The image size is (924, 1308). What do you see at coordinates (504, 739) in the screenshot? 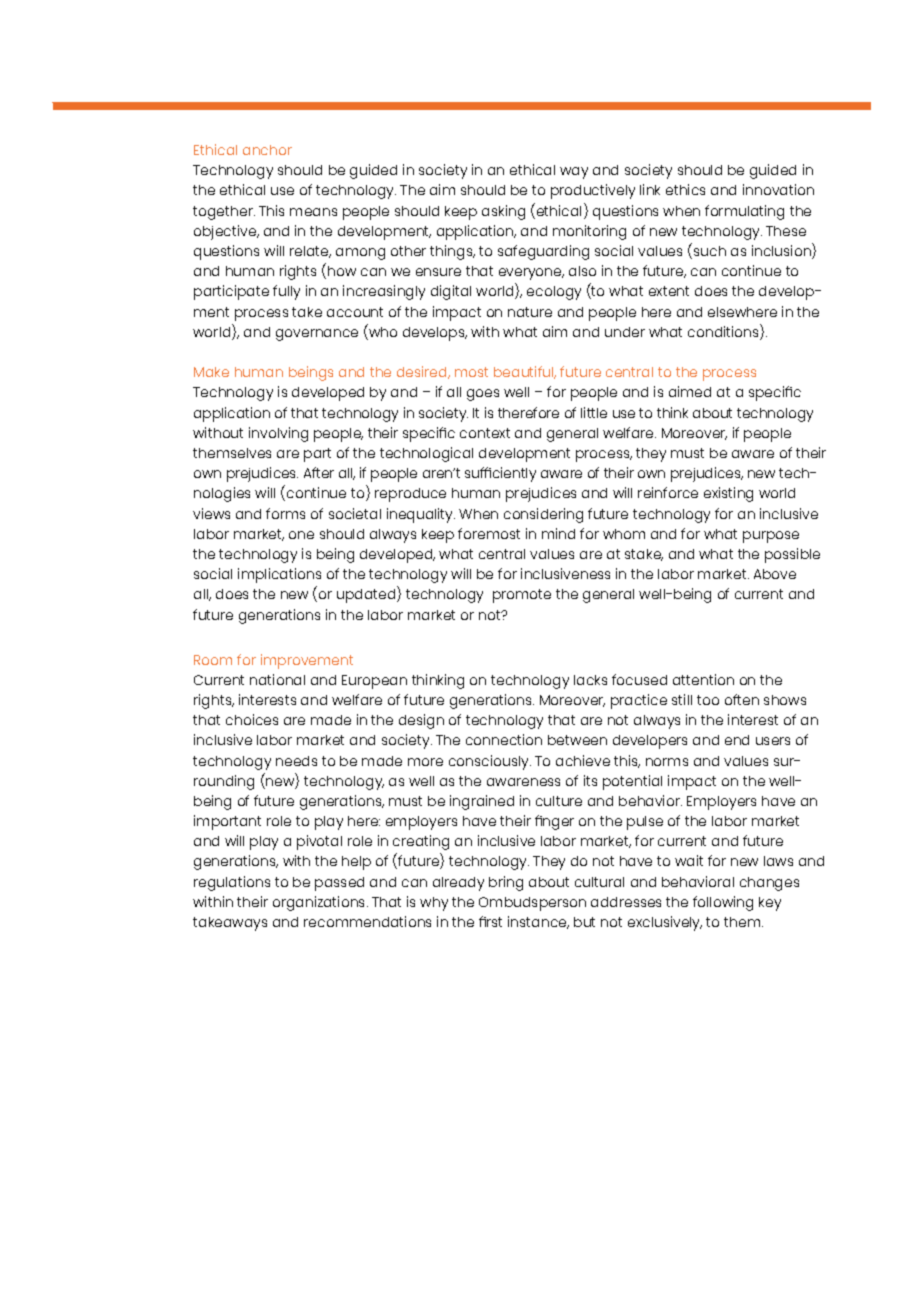
I see `connection` at bounding box center [504, 739].
